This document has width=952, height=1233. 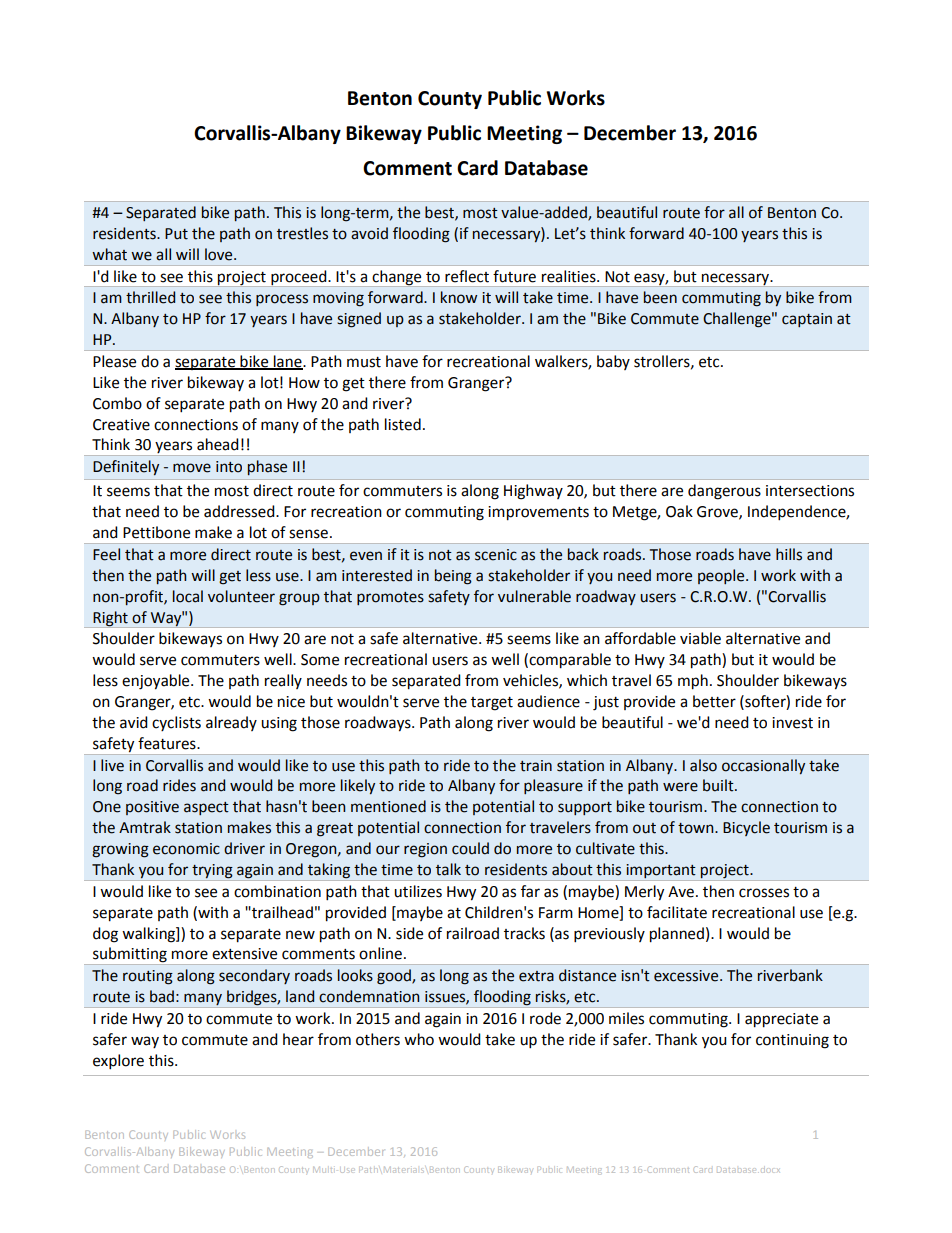 What do you see at coordinates (220, 254) in the document?
I see `love` at bounding box center [220, 254].
